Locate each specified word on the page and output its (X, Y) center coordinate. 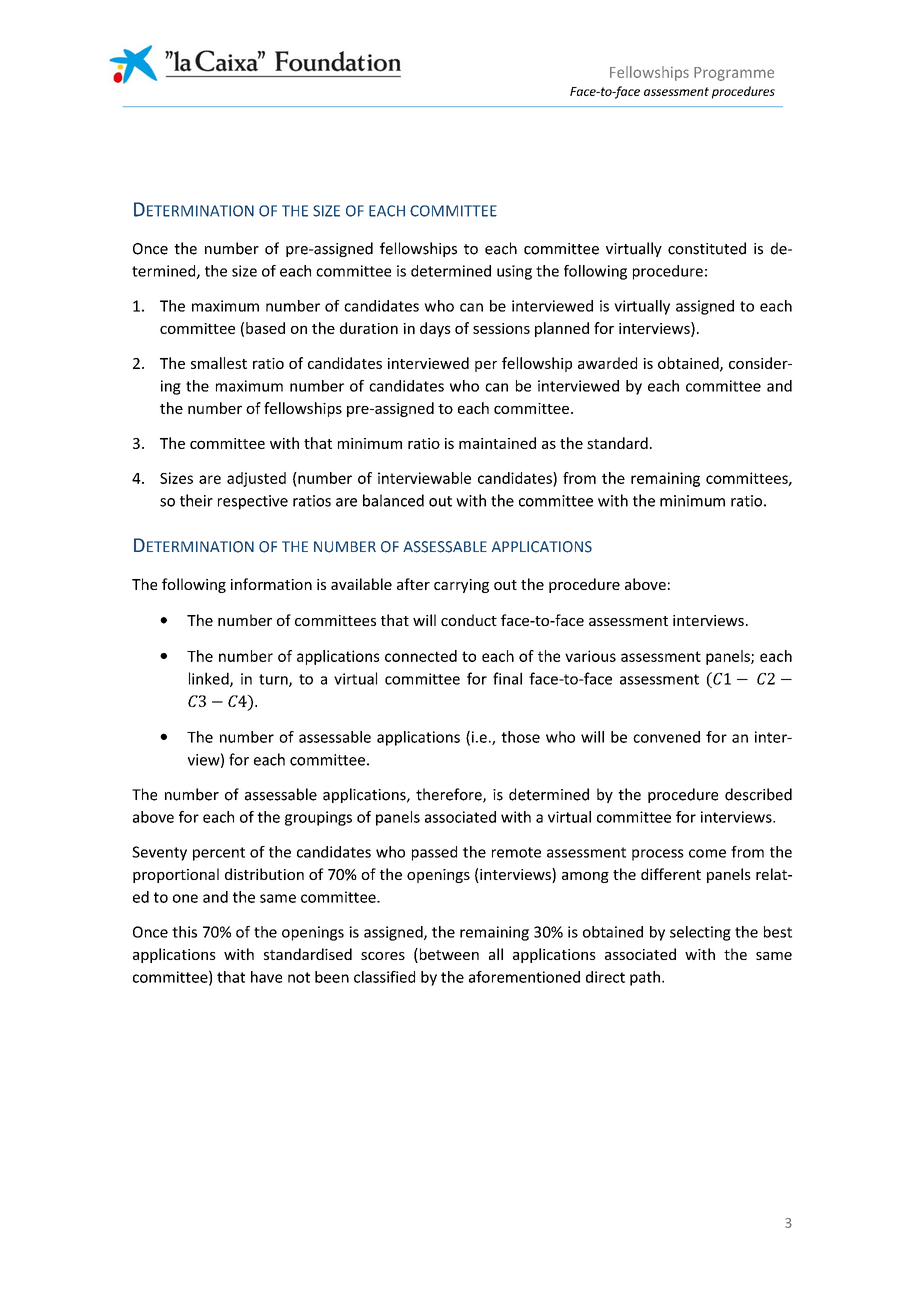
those (520, 737)
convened (666, 737)
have (266, 977)
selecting (700, 933)
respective (253, 502)
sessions (501, 328)
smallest (219, 363)
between (448, 955)
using (514, 272)
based (265, 328)
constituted (707, 248)
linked (210, 679)
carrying (461, 586)
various (590, 656)
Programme (734, 74)
